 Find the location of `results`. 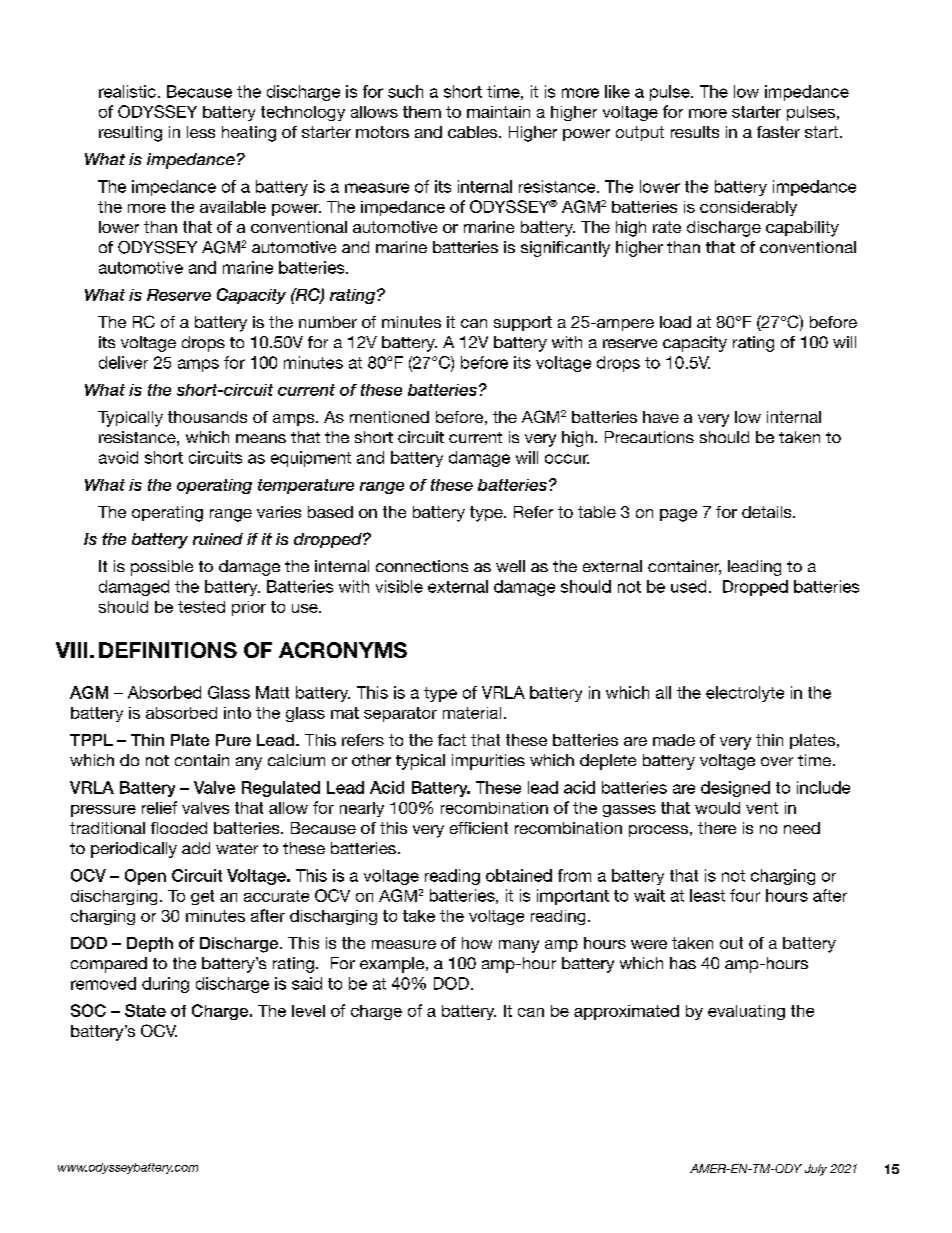

results is located at coordinates (695, 132).
